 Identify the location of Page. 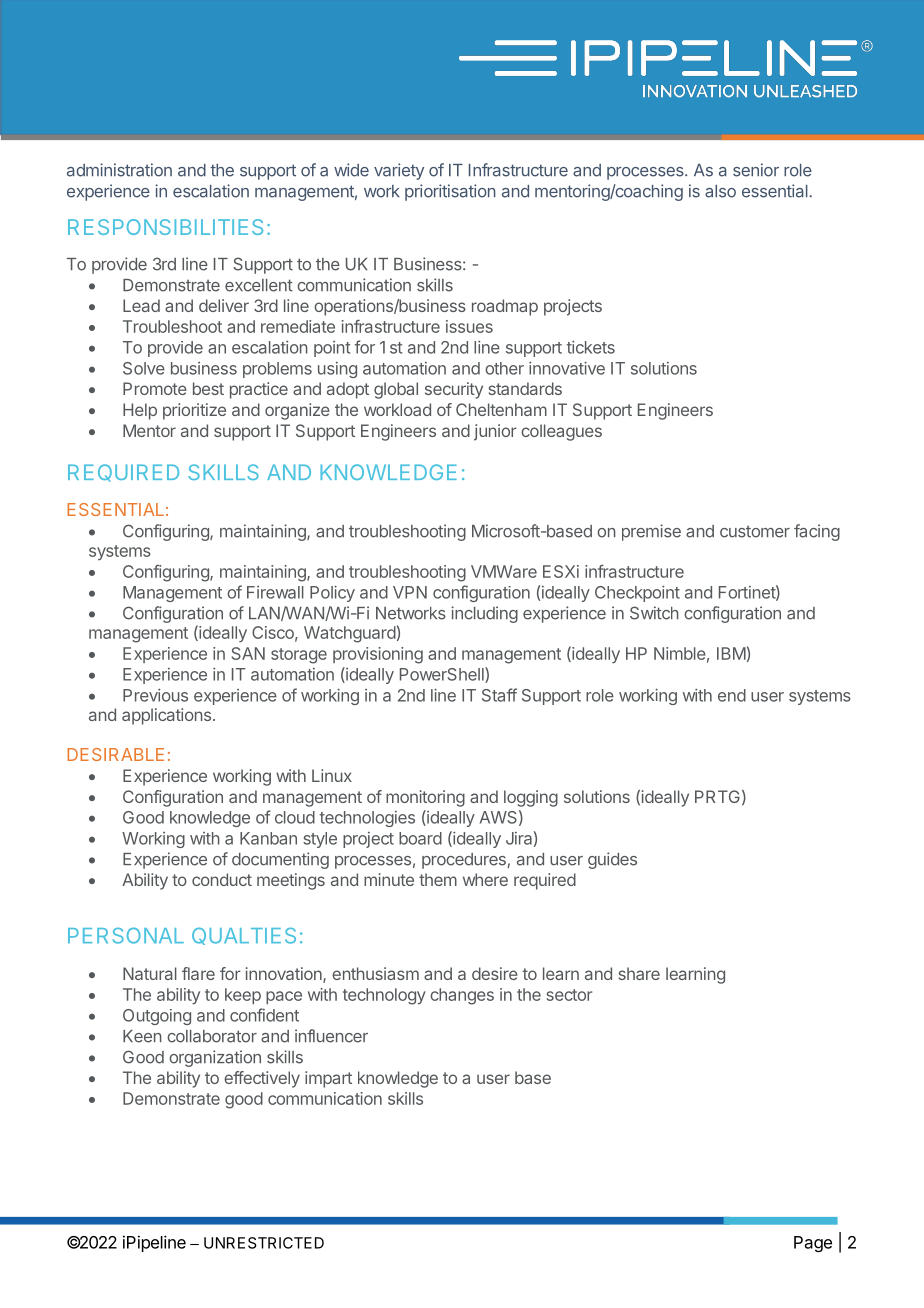
(813, 1244).
